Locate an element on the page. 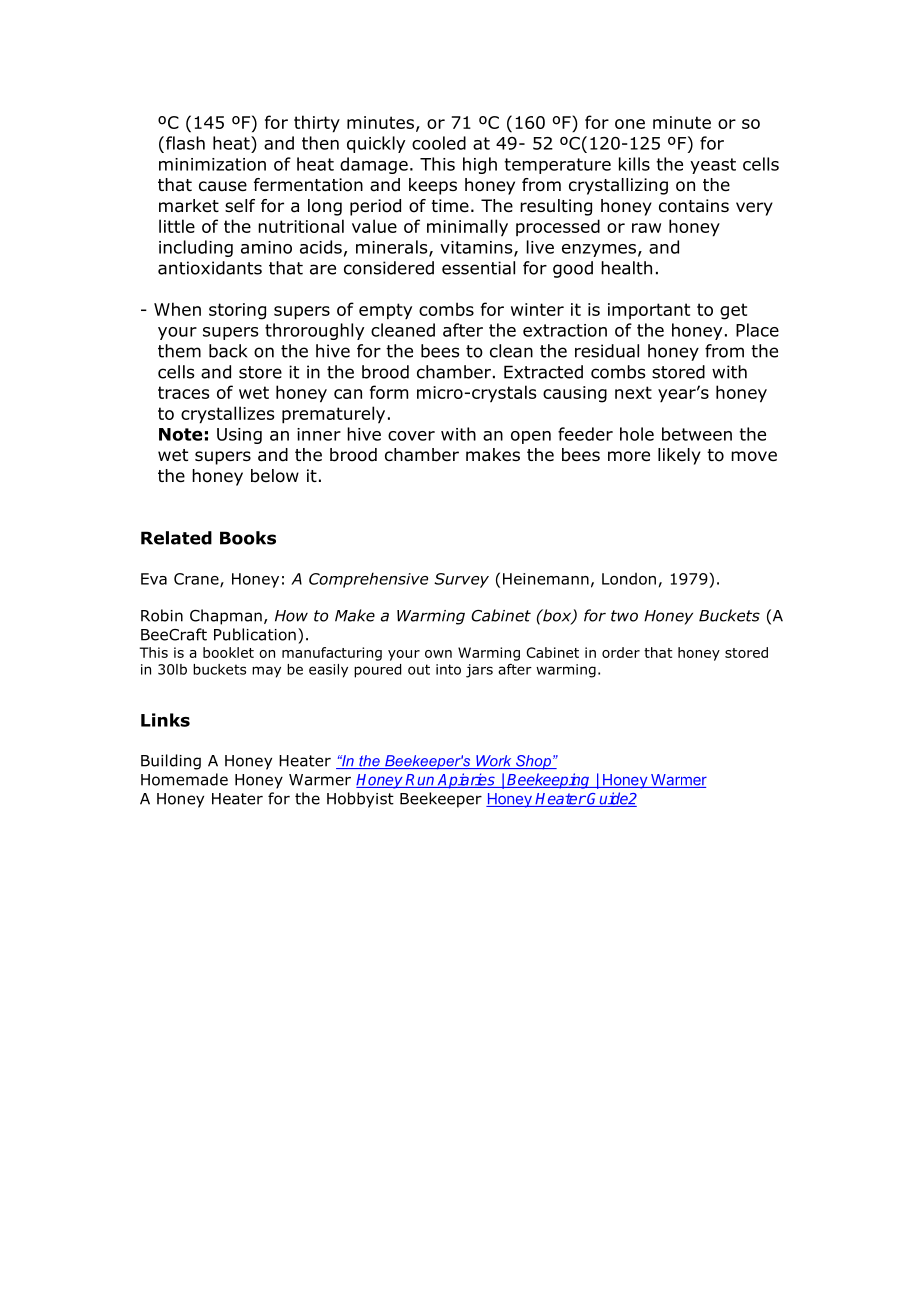 This page has width=924, height=1308. below is located at coordinates (275, 476).
